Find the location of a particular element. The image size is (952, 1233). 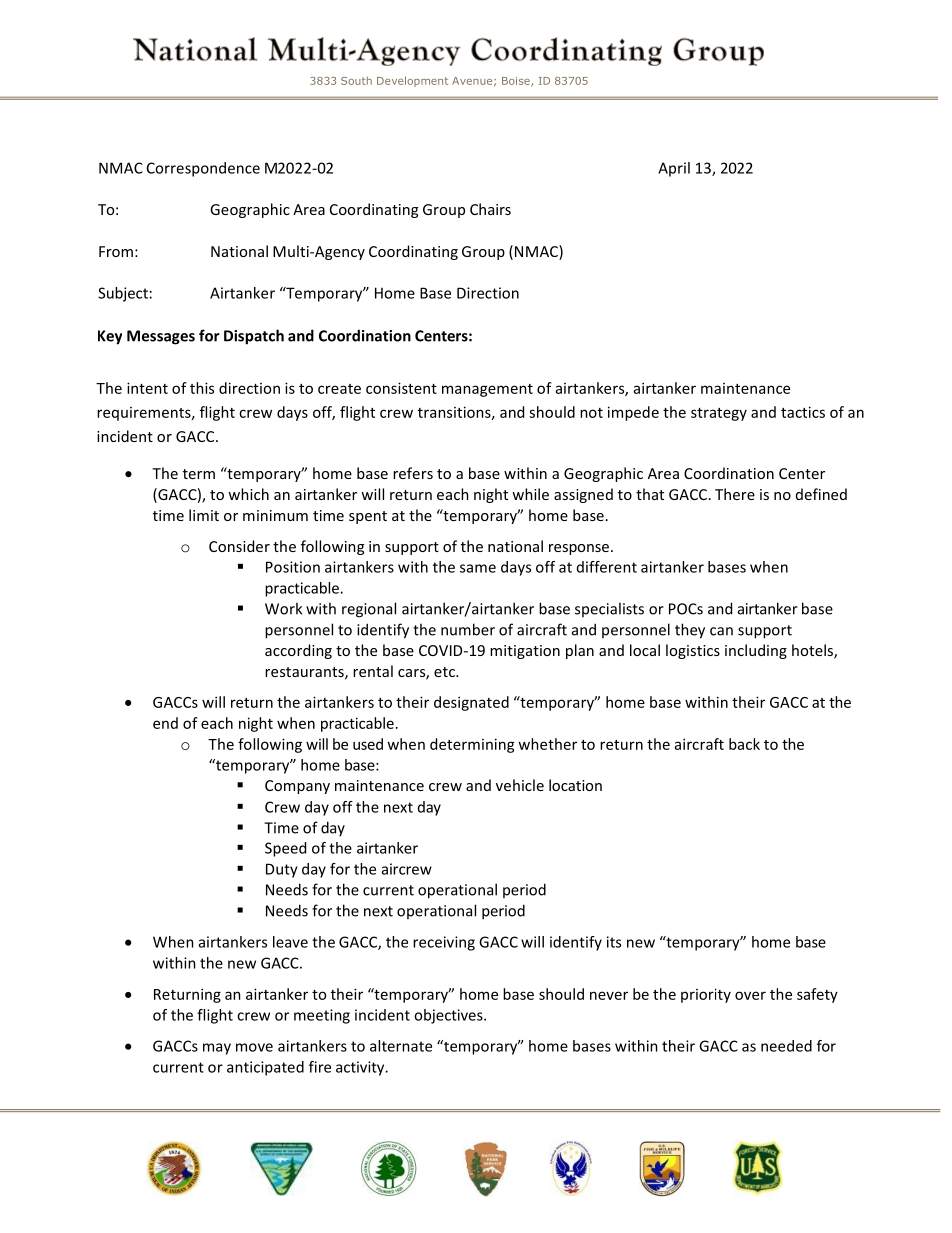

strategy is located at coordinates (719, 414).
